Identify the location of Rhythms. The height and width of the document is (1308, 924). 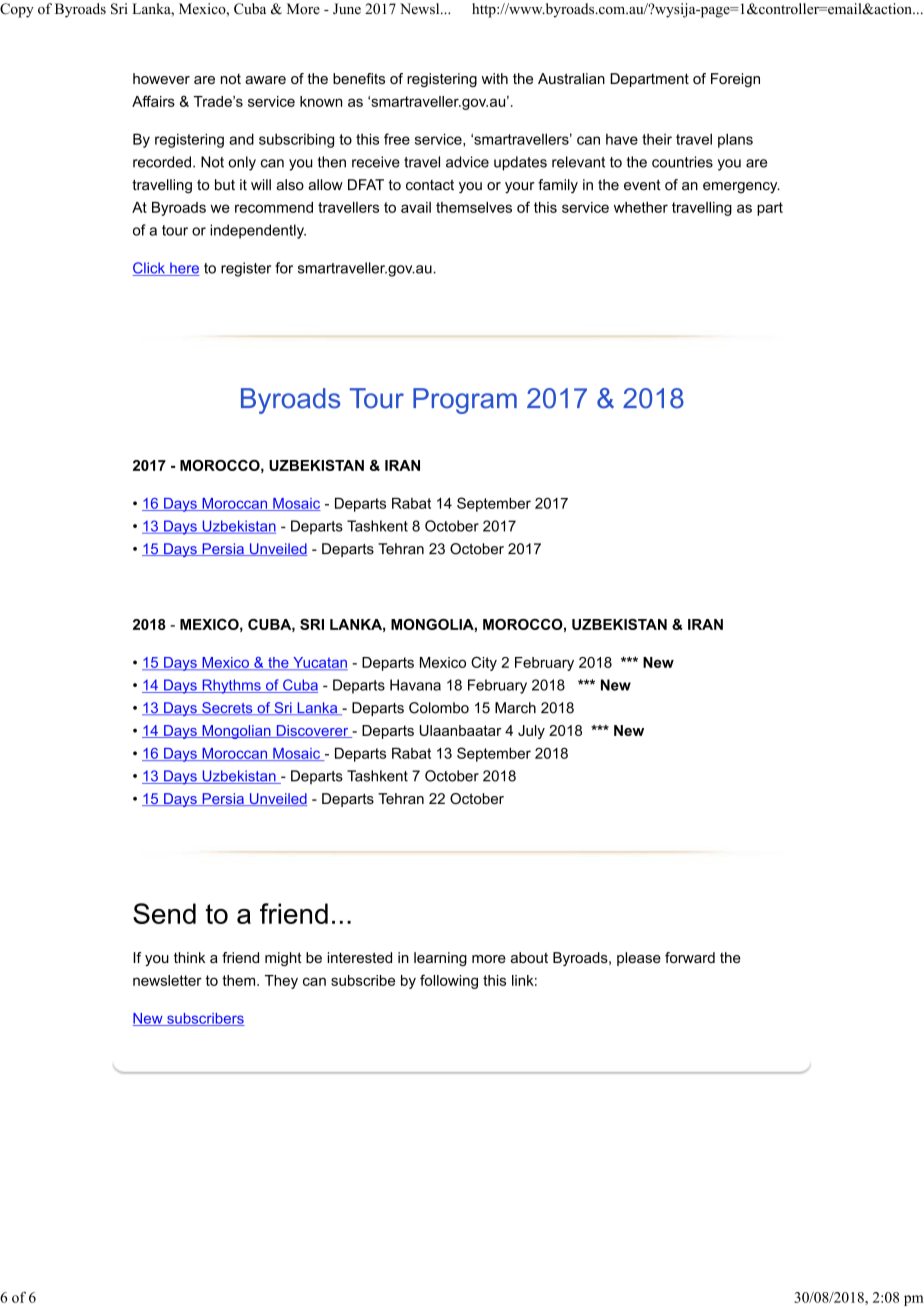
(231, 686).
